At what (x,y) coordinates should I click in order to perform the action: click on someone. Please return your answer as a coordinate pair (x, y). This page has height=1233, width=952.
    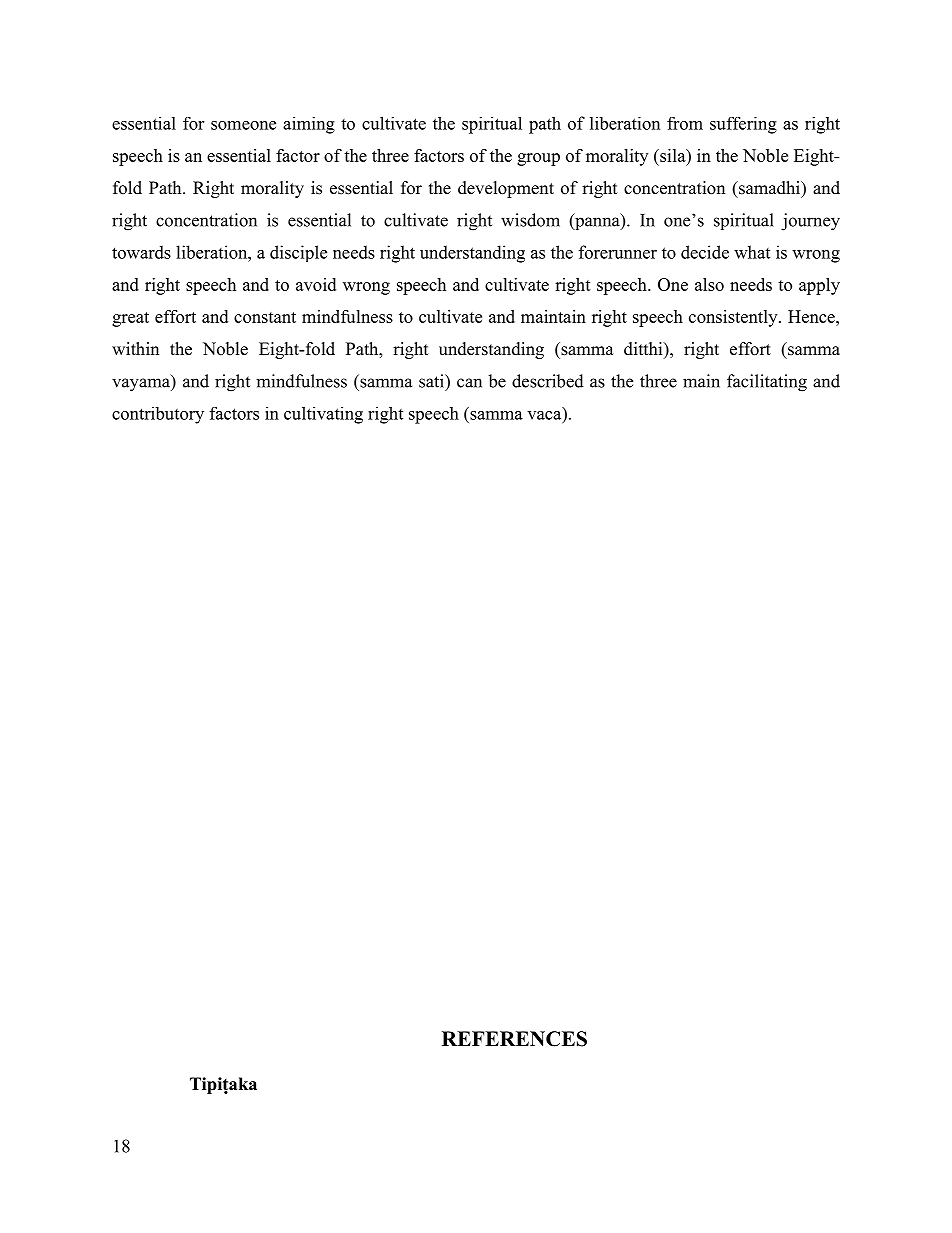
    Looking at the image, I should click on (243, 125).
